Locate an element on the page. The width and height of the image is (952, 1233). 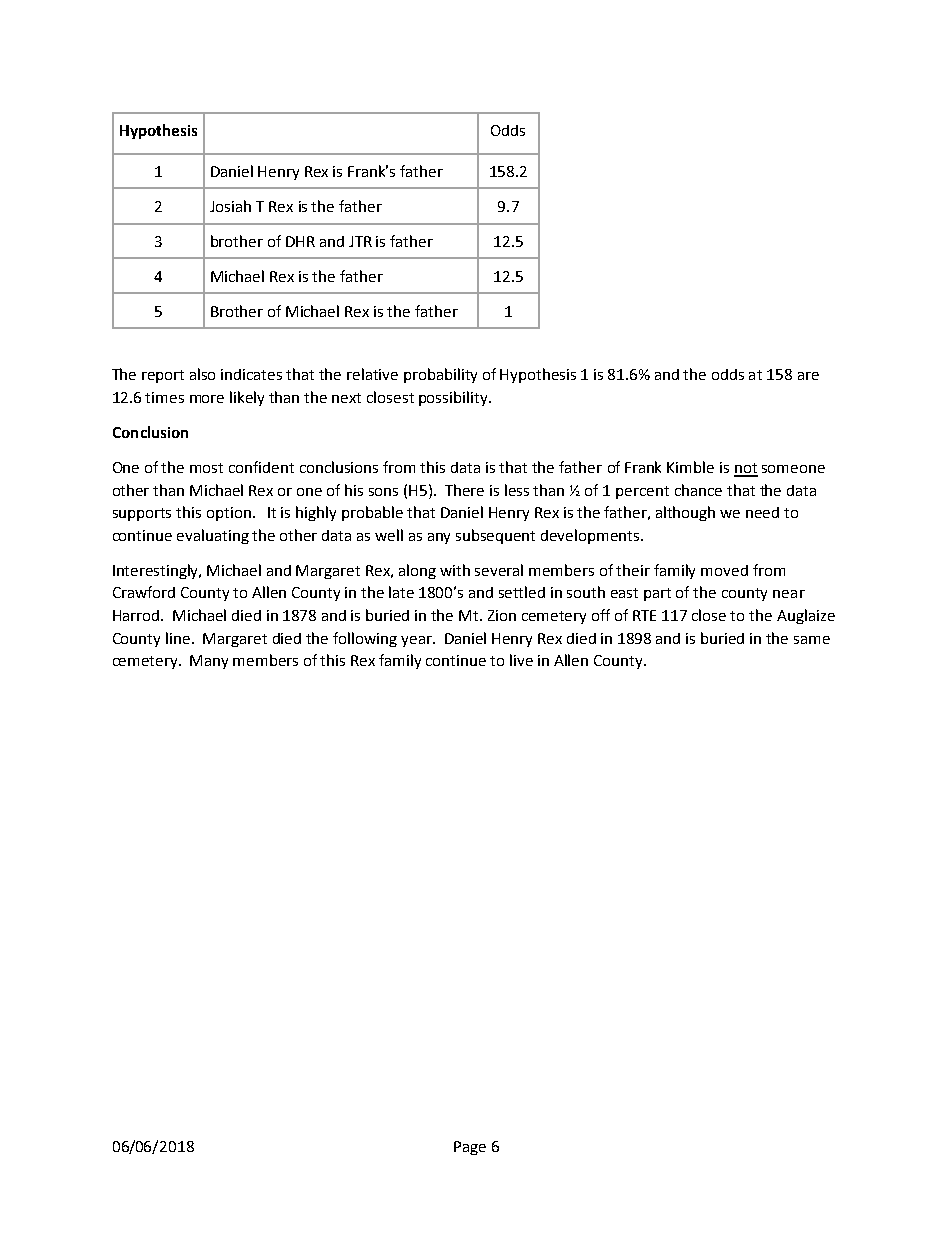
live is located at coordinates (521, 660).
